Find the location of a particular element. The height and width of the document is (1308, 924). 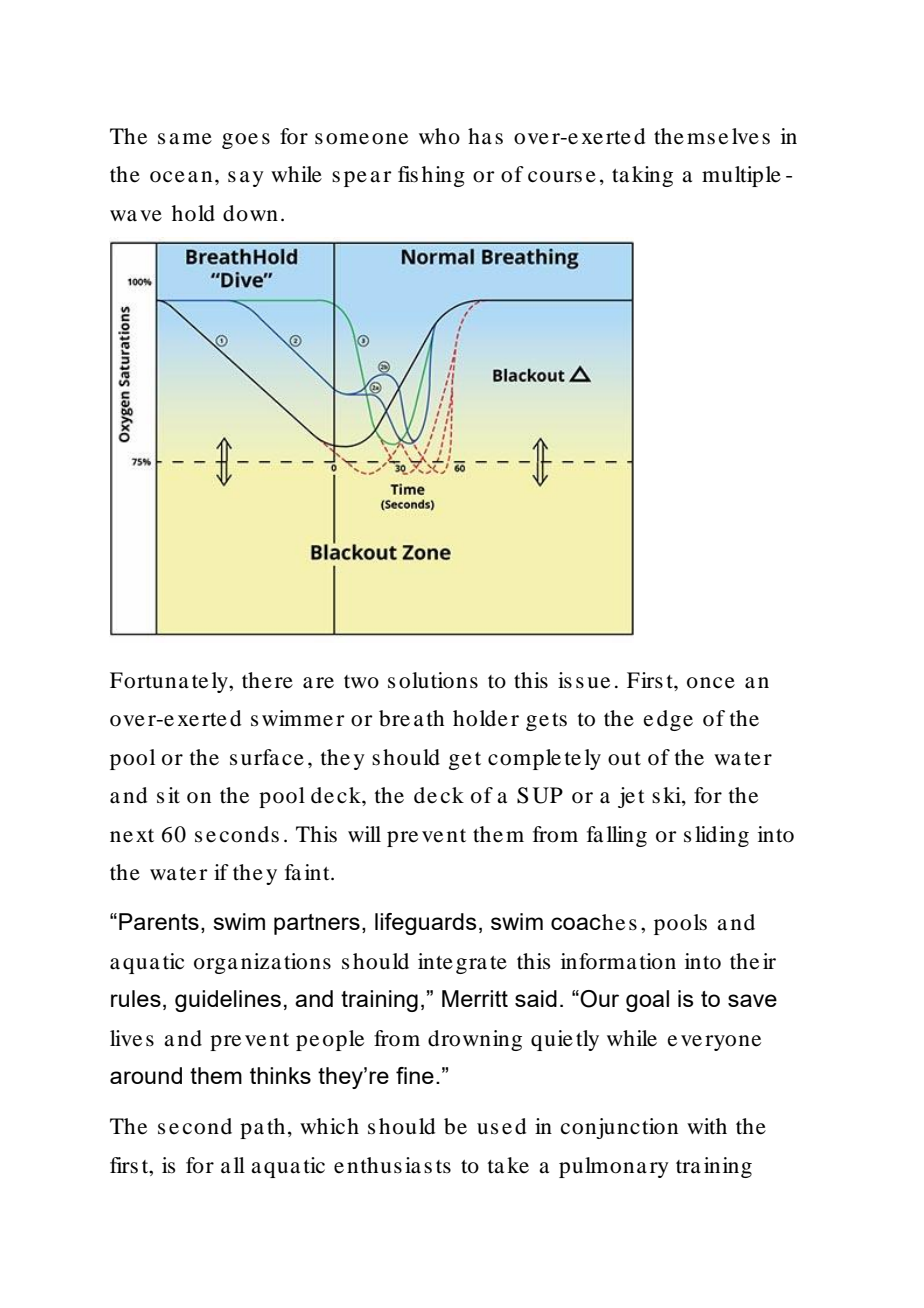

solutions is located at coordinates (433, 680).
